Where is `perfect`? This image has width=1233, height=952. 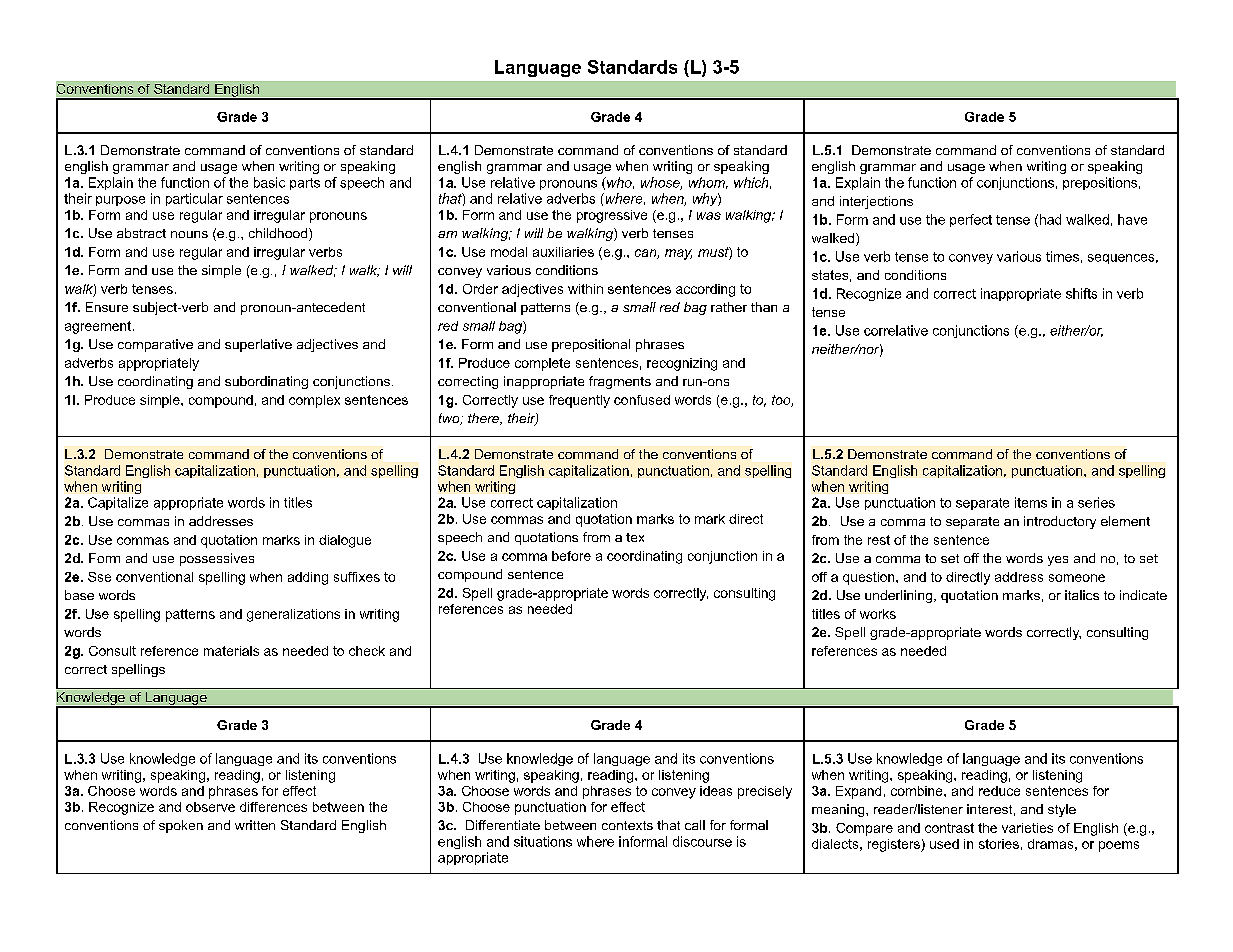
perfect is located at coordinates (971, 220).
